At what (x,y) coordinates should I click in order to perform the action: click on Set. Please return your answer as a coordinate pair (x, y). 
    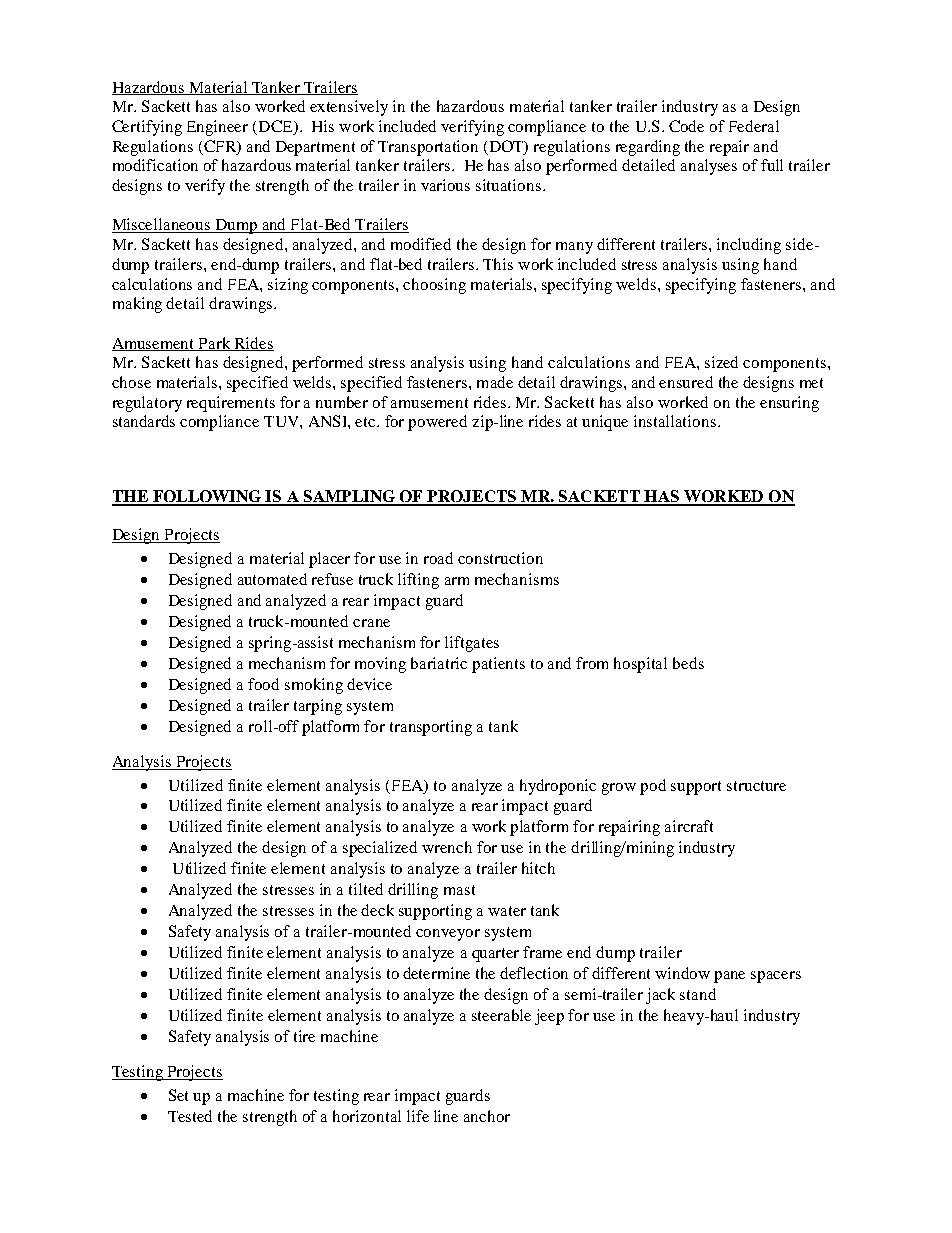
    Looking at the image, I should click on (178, 1095).
